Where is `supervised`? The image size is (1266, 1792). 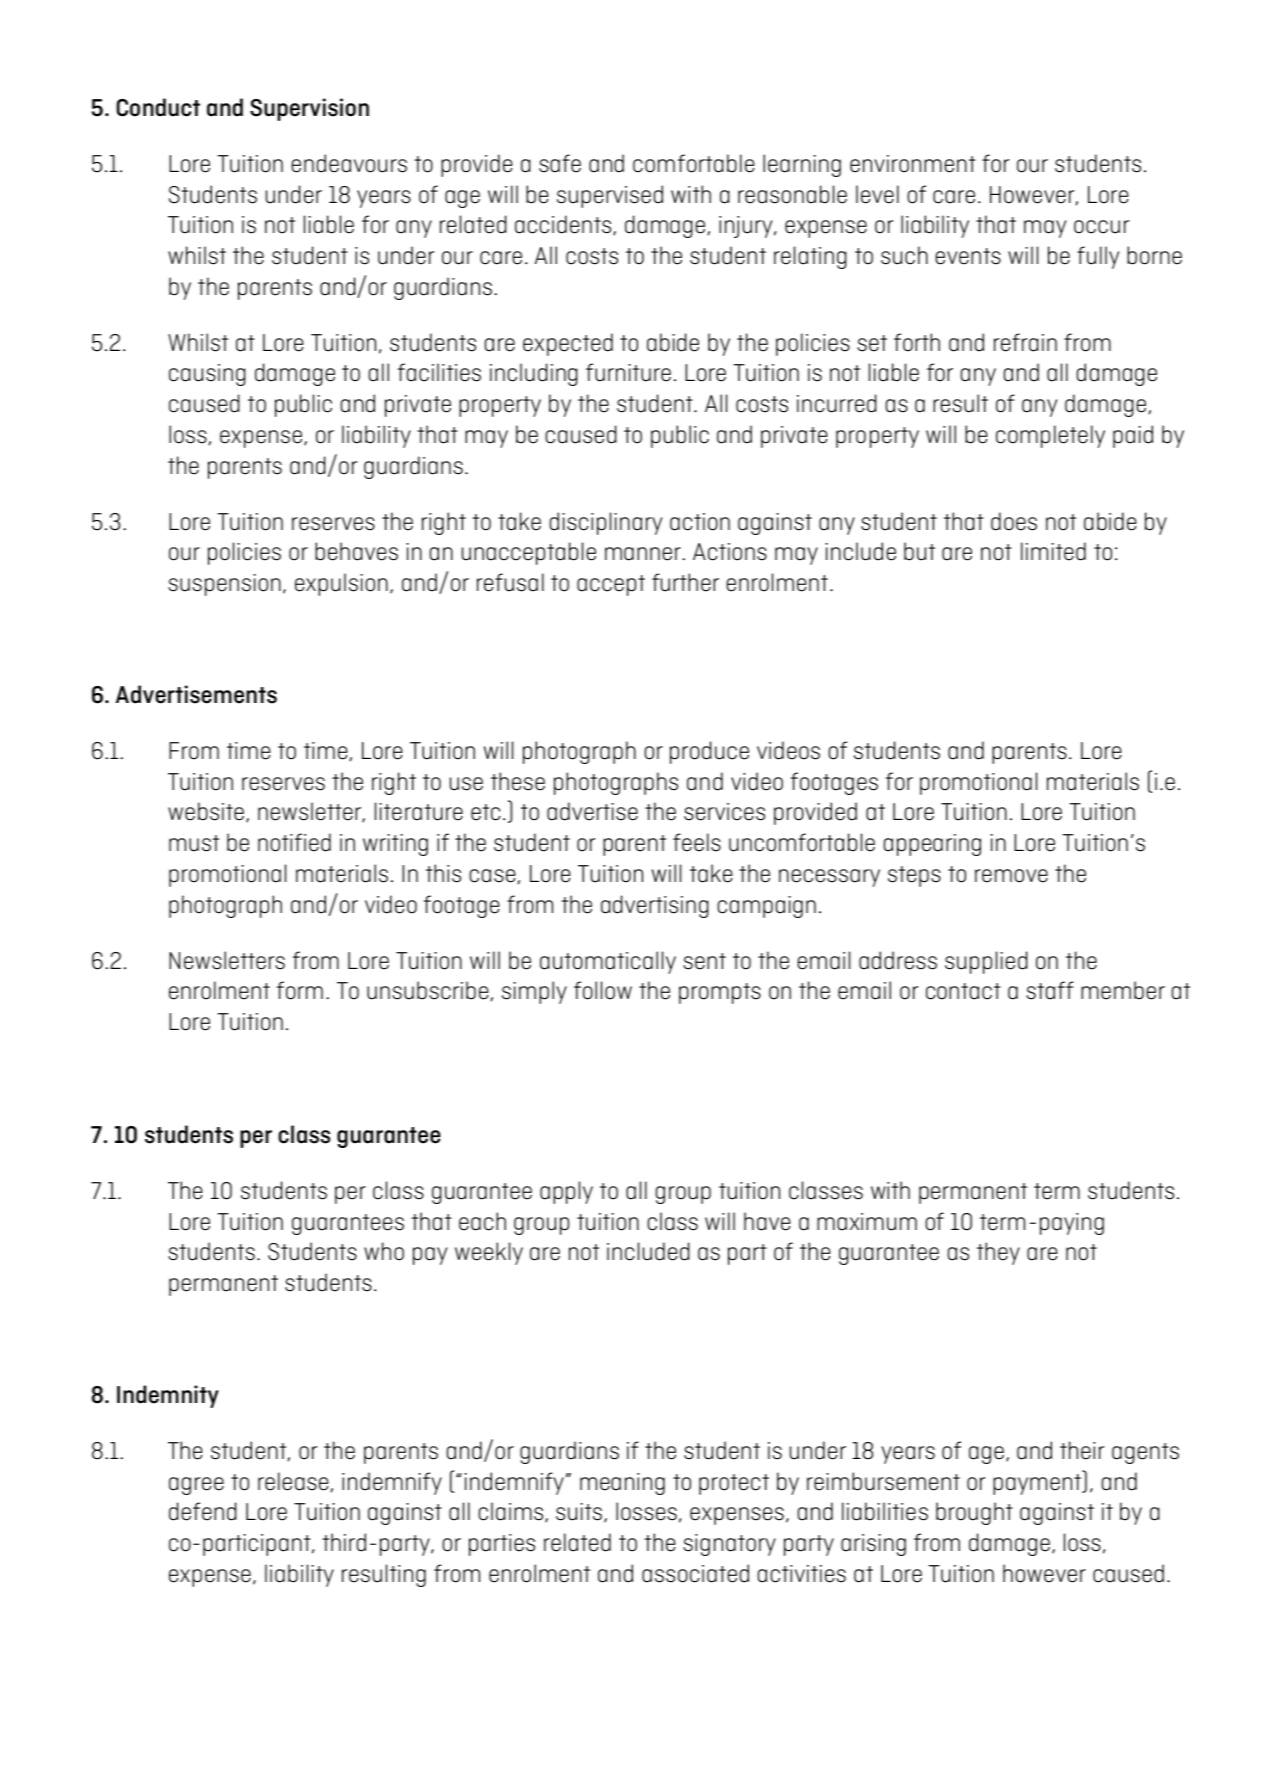 supervised is located at coordinates (610, 196).
